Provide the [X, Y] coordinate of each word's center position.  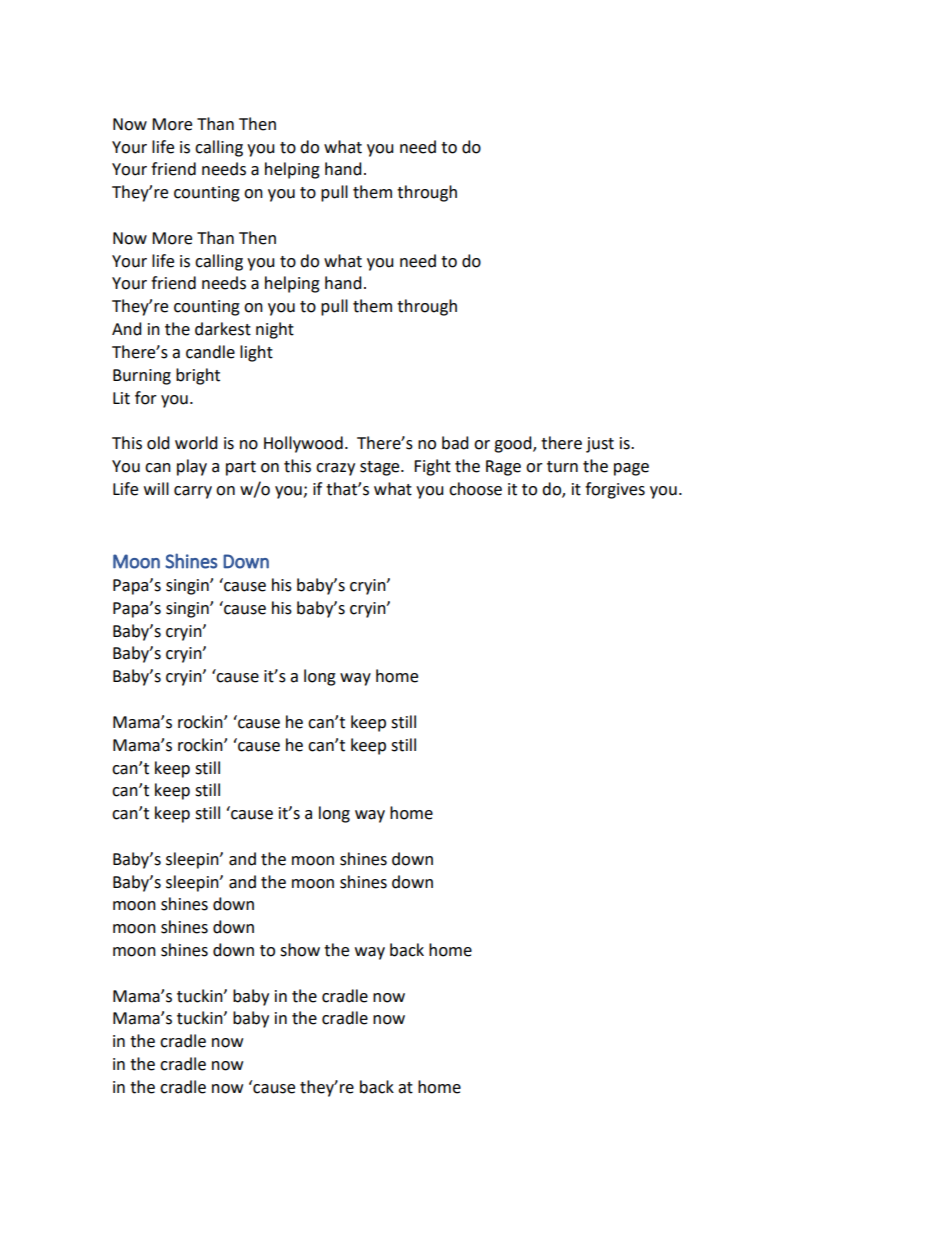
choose [475, 489]
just [600, 445]
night [275, 330]
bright [198, 376]
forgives [615, 490]
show [300, 950]
